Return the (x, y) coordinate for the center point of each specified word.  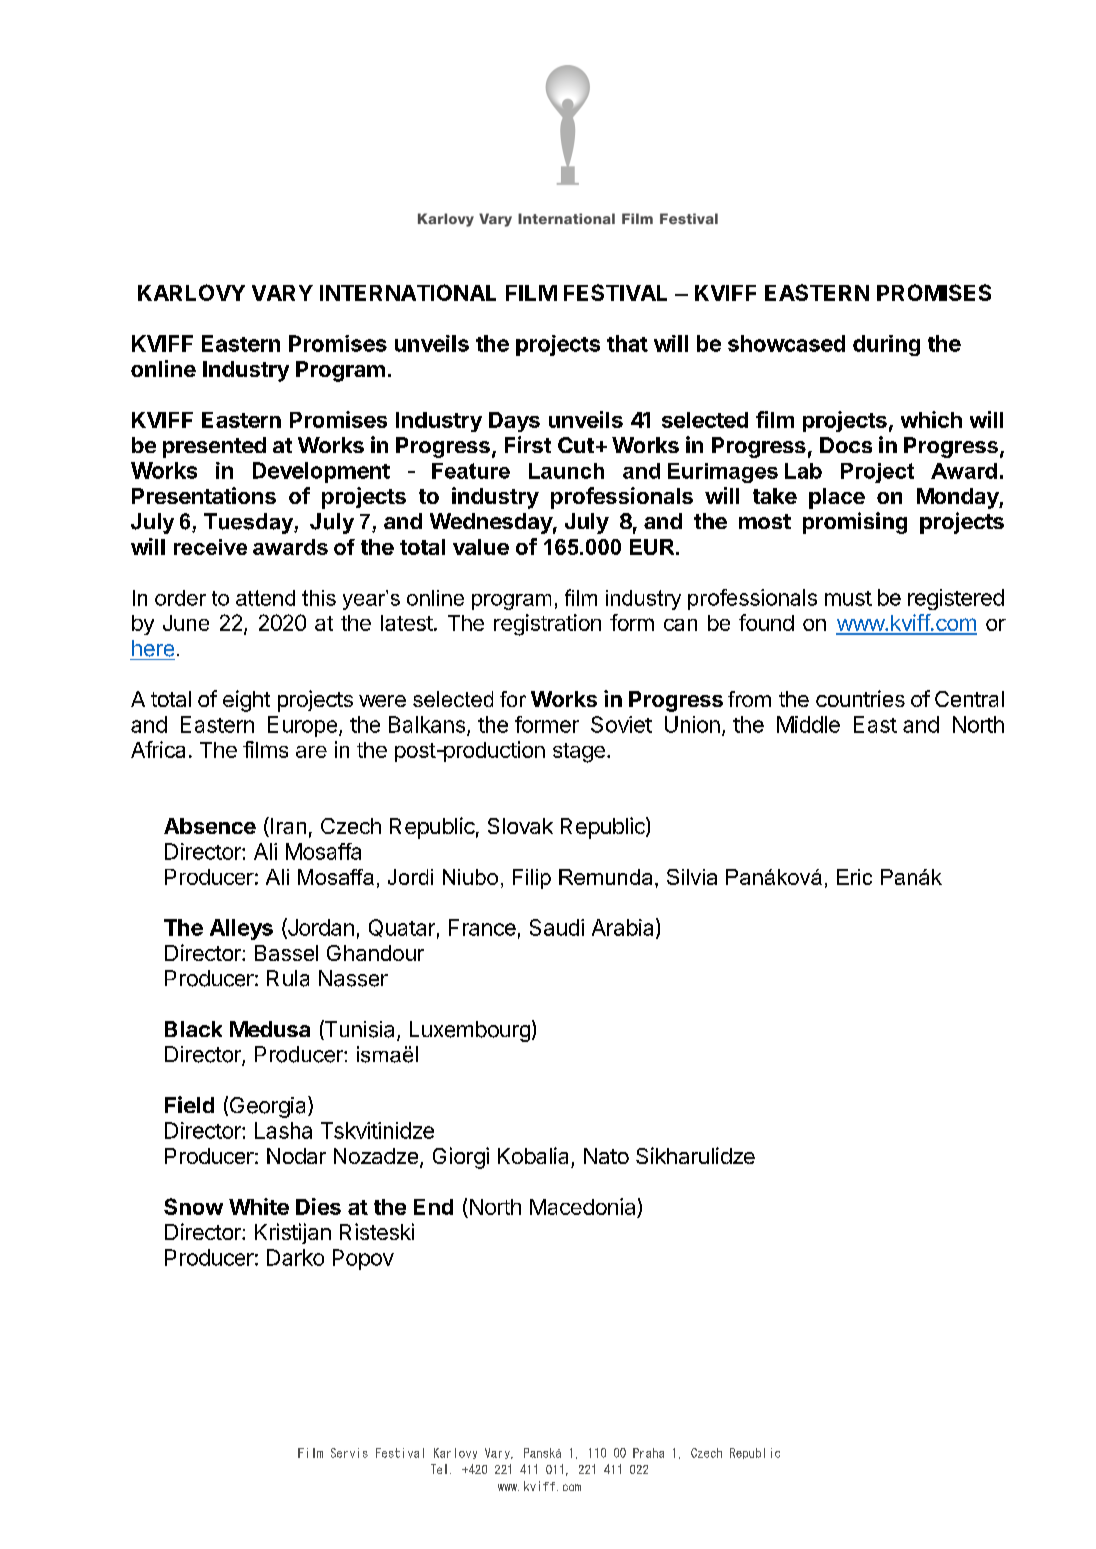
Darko (295, 1257)
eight (246, 701)
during (886, 345)
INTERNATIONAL (408, 292)
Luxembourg (470, 1031)
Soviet (621, 724)
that (627, 343)
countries (860, 698)
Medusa (270, 1029)
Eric (854, 877)
